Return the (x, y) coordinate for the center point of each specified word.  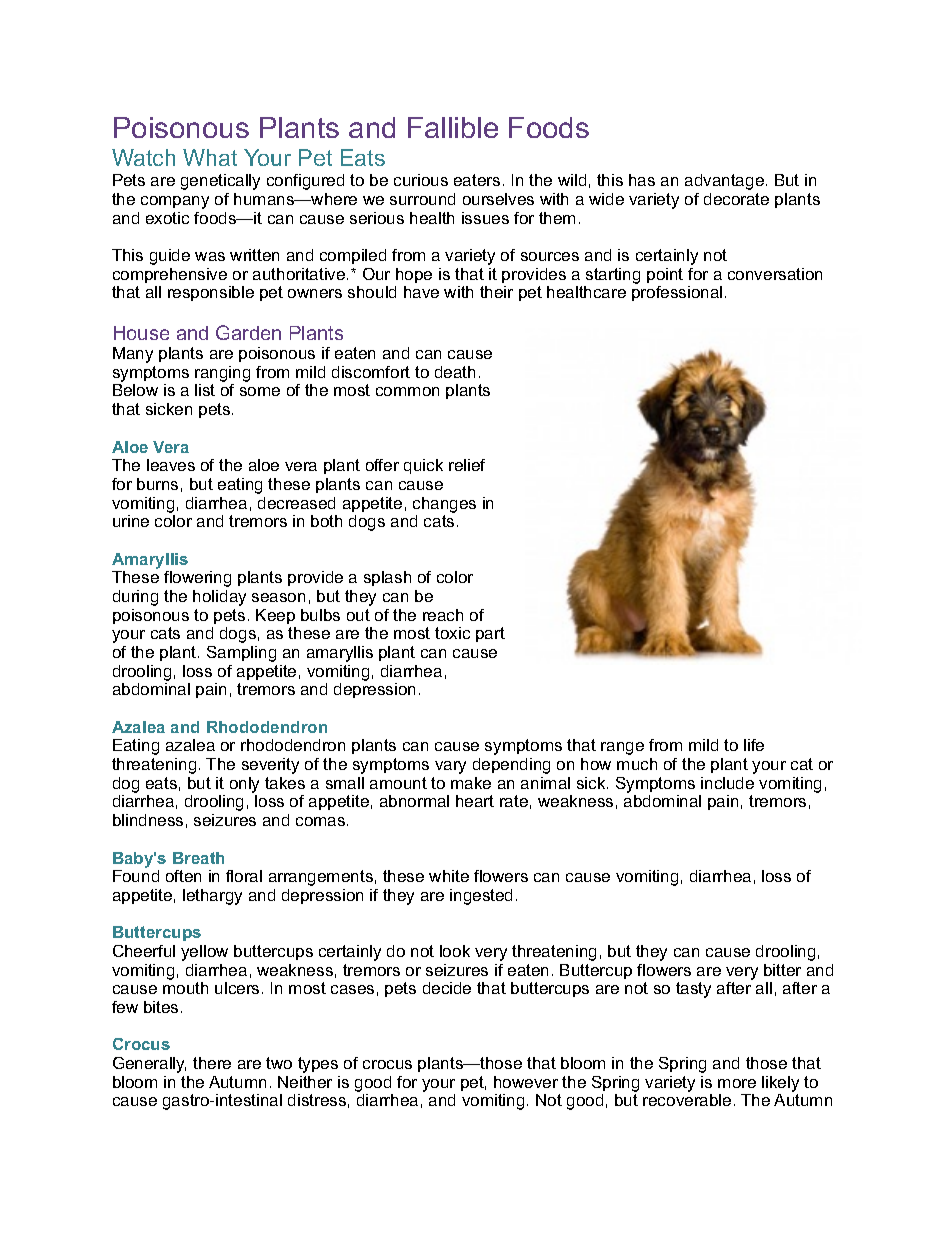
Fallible (453, 127)
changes (444, 505)
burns (157, 484)
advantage (724, 182)
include (727, 783)
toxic (452, 633)
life (754, 745)
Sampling (241, 654)
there (212, 1063)
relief (467, 465)
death (455, 372)
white (449, 876)
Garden (248, 332)
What (210, 157)
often (183, 876)
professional (677, 293)
